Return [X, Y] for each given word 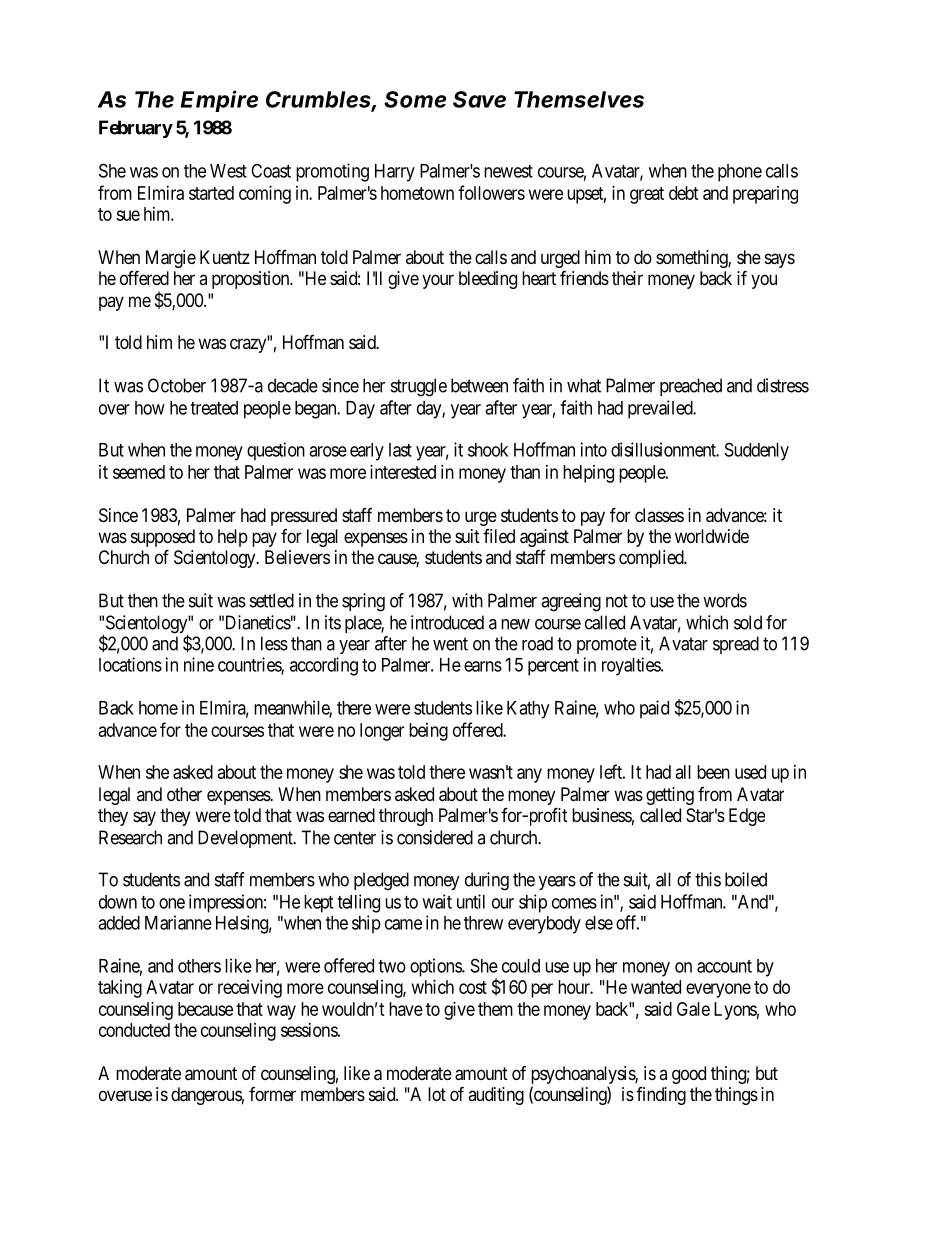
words [725, 600]
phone [740, 173]
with [467, 600]
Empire [219, 101]
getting [670, 796]
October [177, 385]
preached [691, 387]
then [143, 600]
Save [479, 99]
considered [435, 837]
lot [437, 1094]
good [689, 1075]
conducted [134, 1030]
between [479, 385]
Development [246, 839]
